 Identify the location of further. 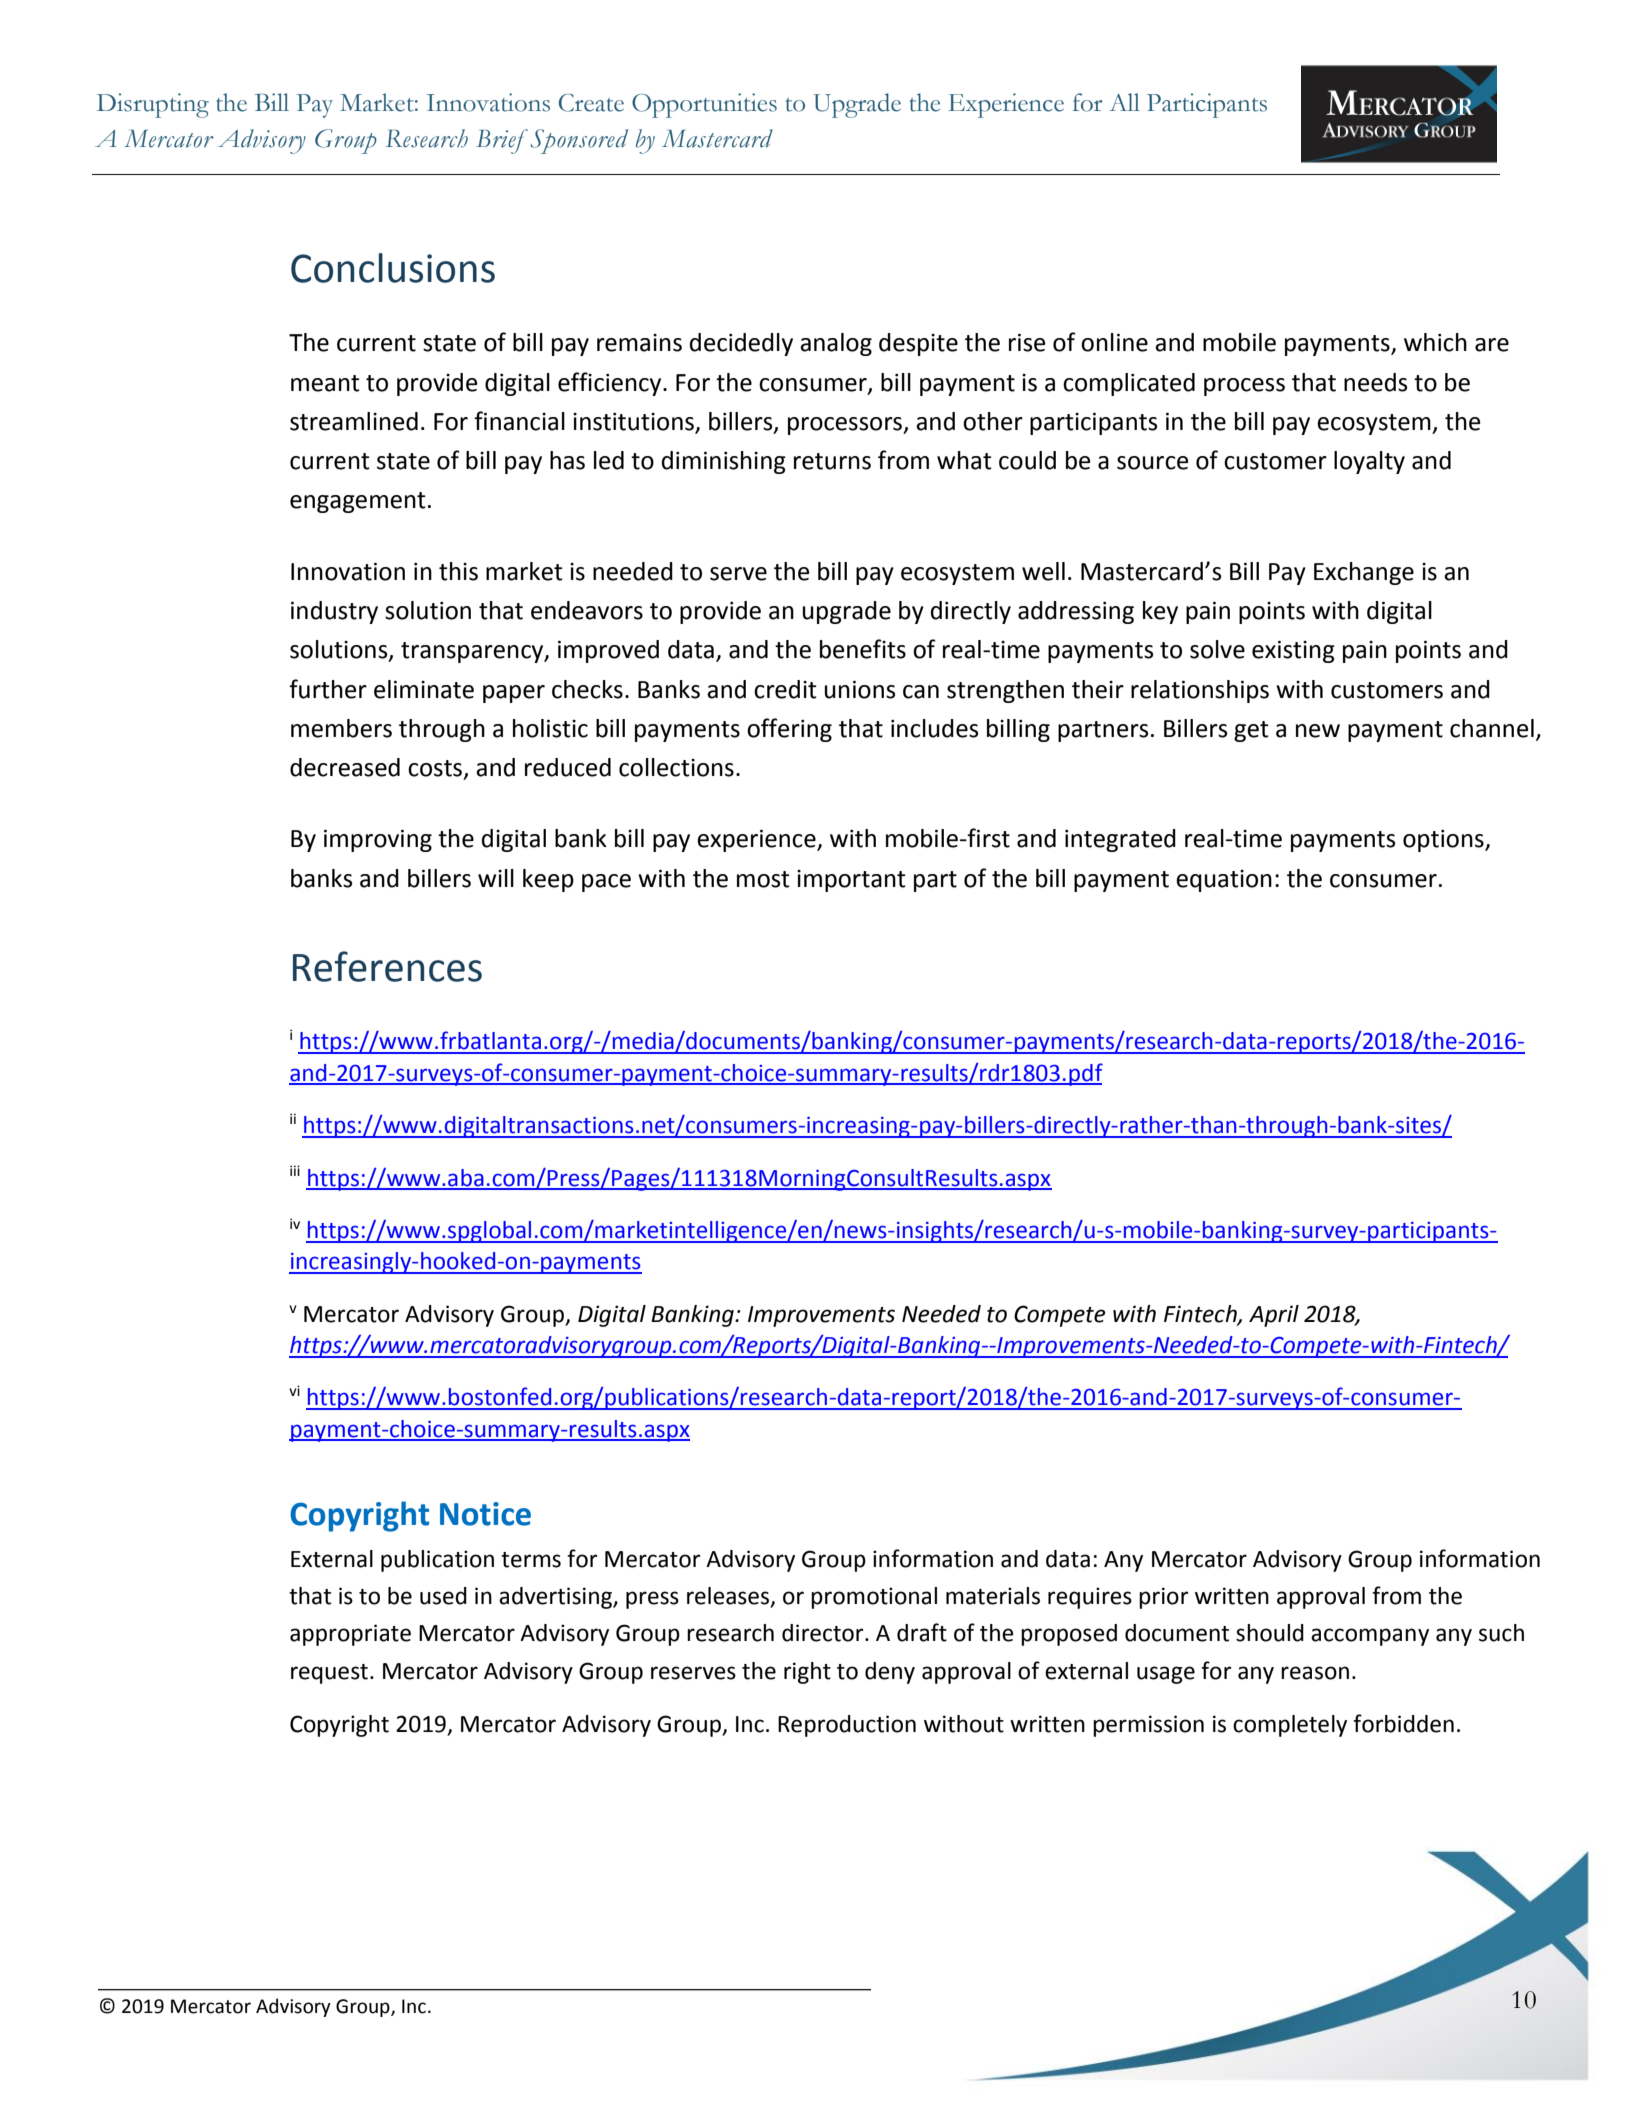
(328, 689).
